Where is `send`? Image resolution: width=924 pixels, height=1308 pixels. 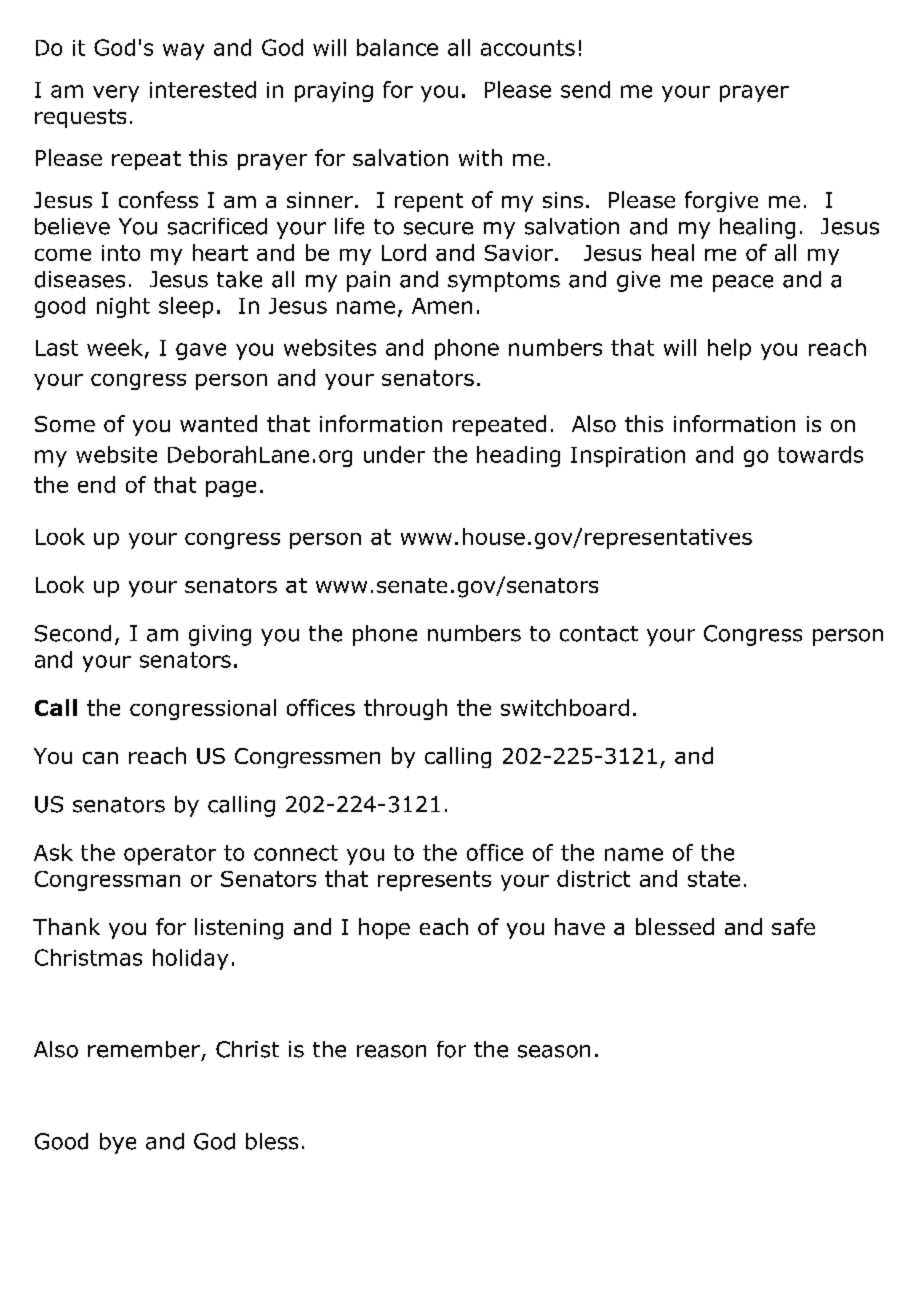
send is located at coordinates (585, 89).
